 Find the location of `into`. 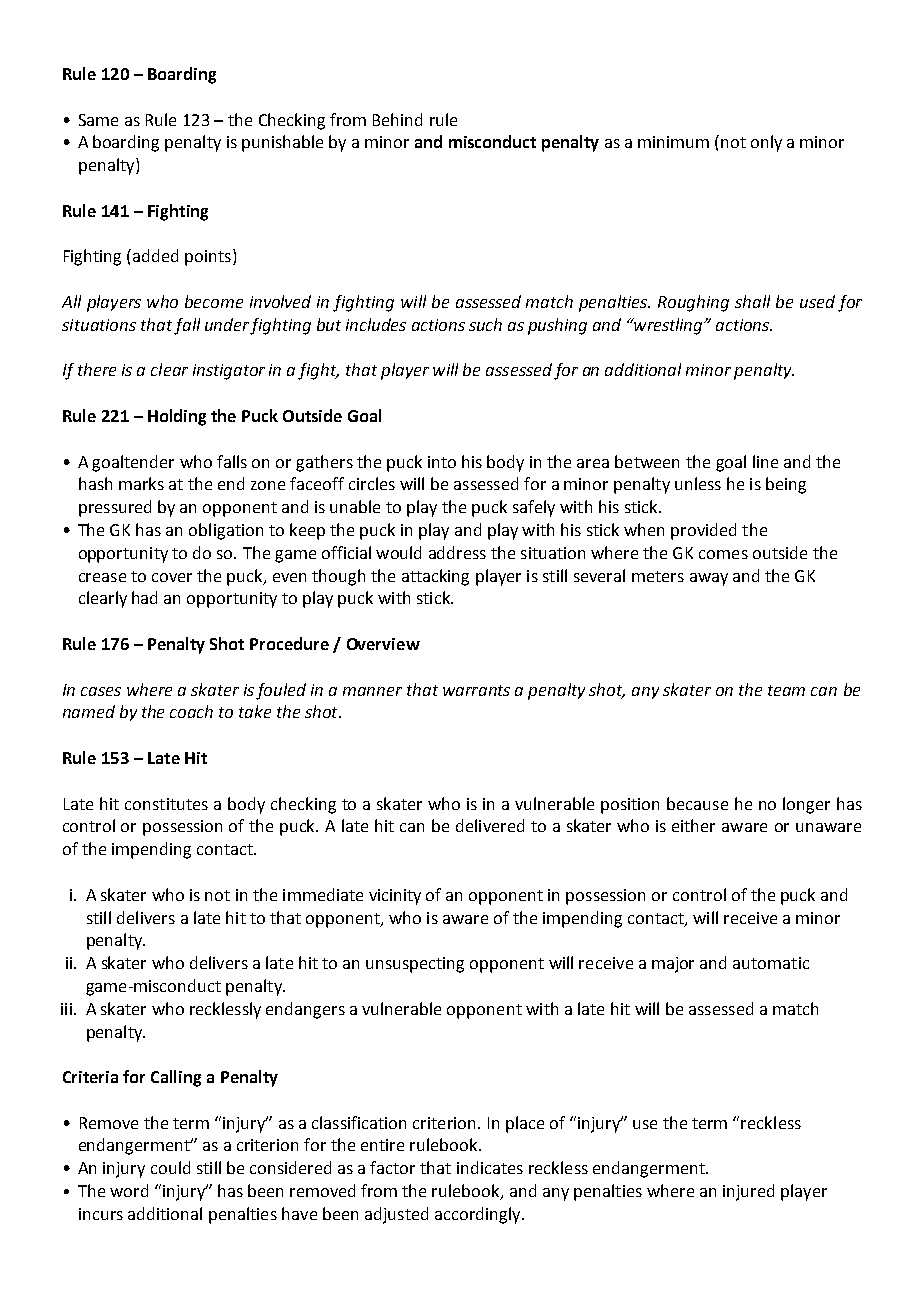

into is located at coordinates (442, 462).
